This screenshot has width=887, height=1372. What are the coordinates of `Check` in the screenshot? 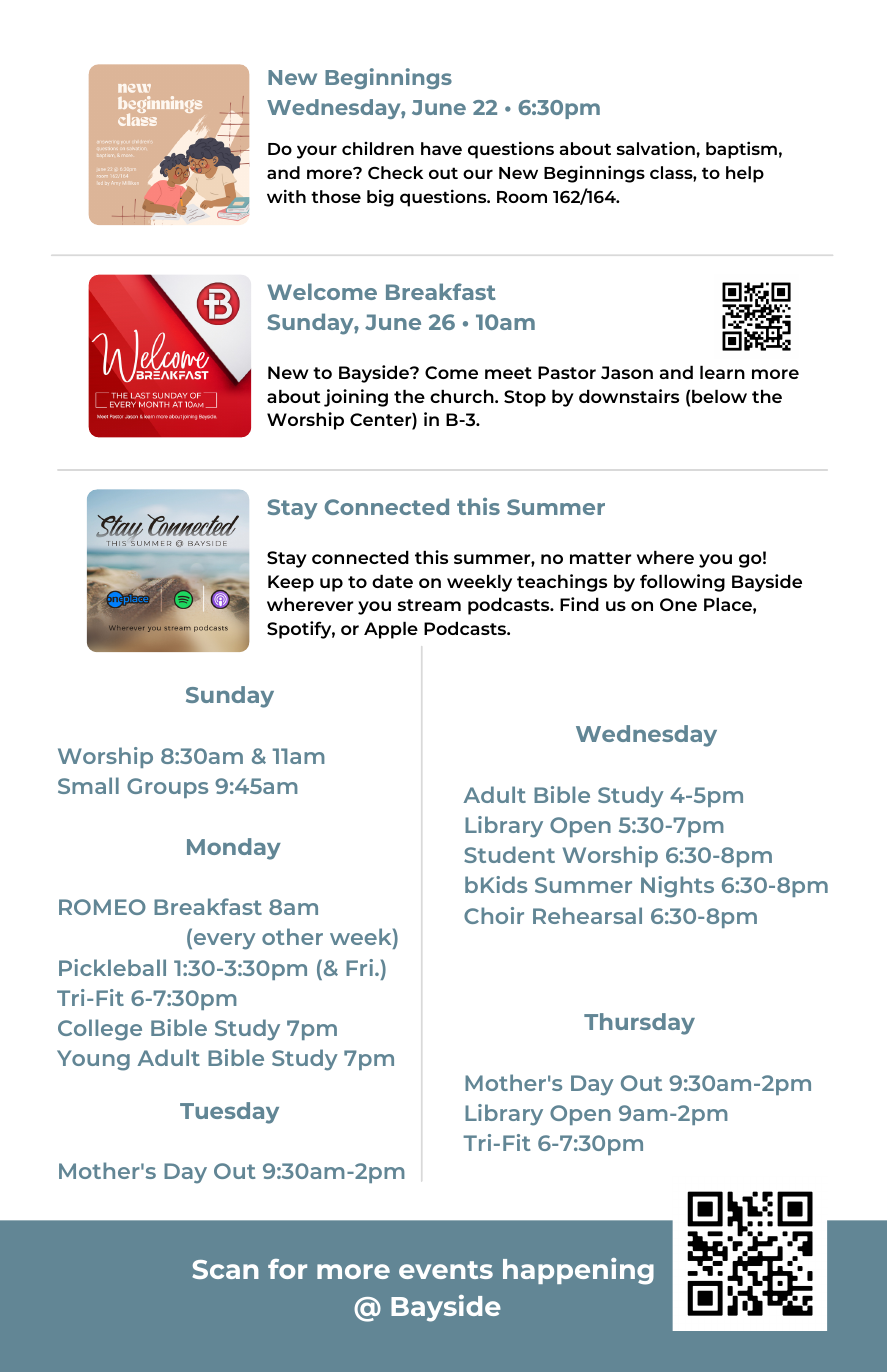 It's located at (395, 172).
